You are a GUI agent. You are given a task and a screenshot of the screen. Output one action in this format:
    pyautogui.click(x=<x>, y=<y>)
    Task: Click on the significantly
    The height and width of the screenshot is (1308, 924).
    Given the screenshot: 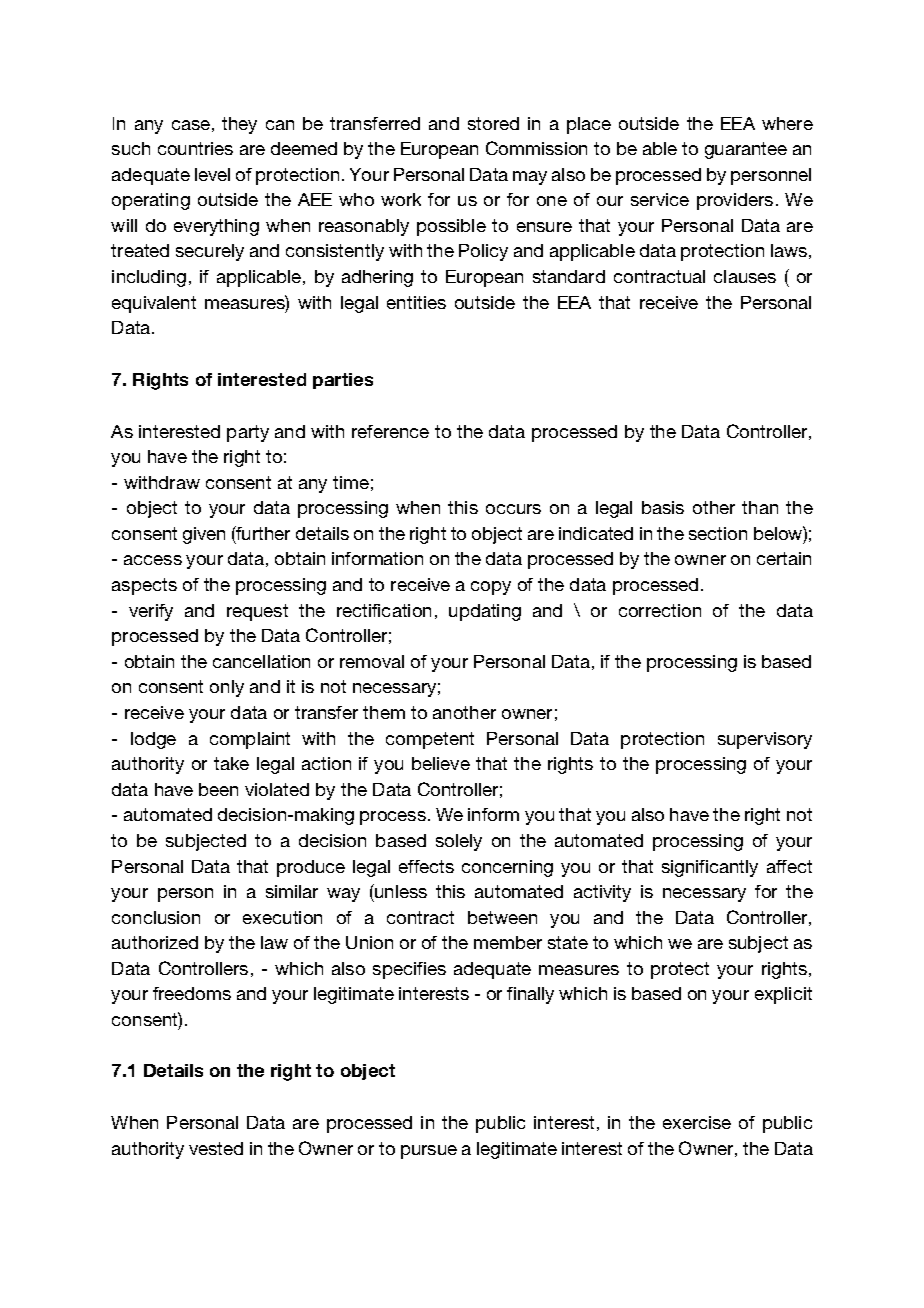 What is the action you would take?
    pyautogui.click(x=710, y=868)
